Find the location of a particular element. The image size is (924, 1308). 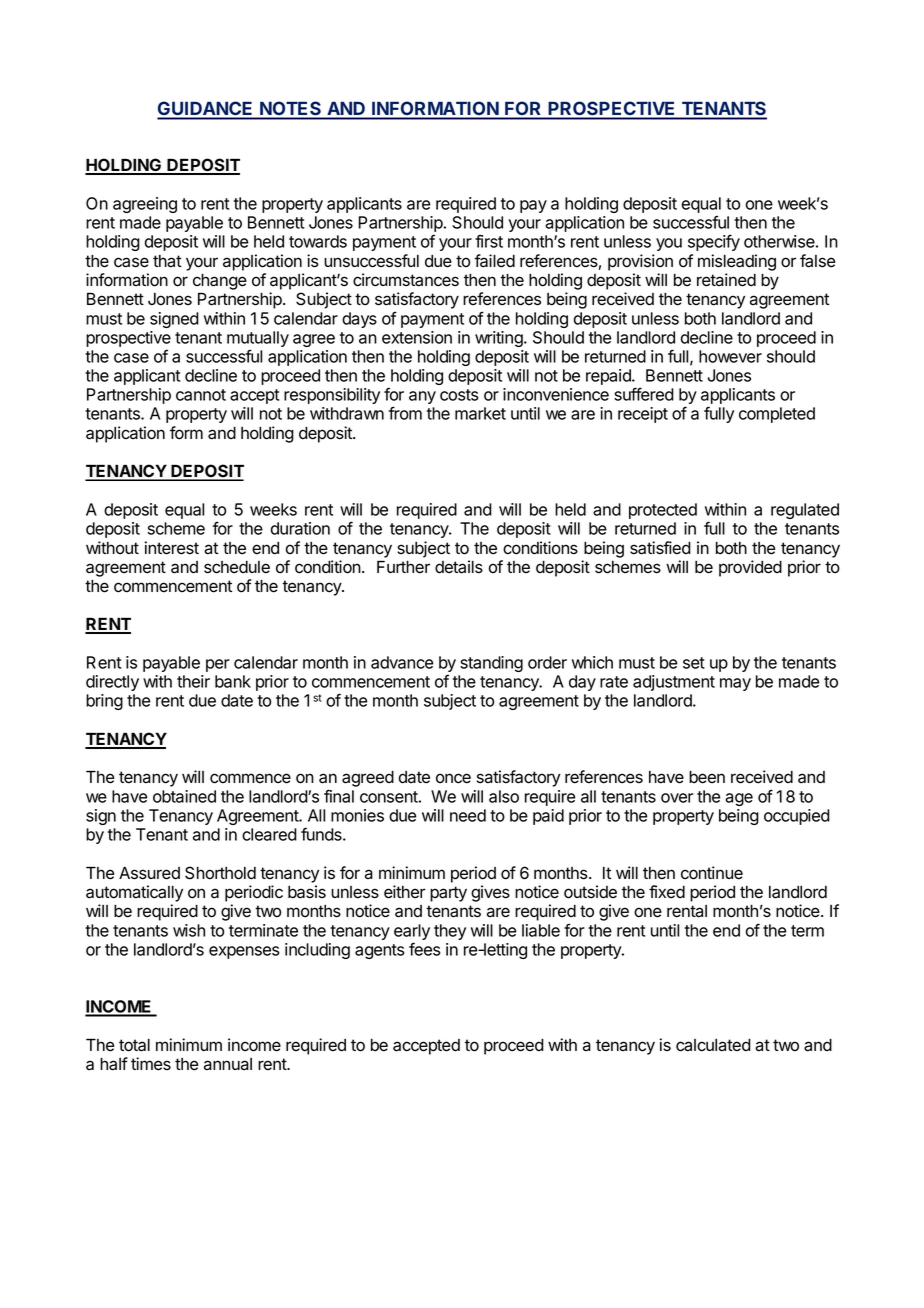

total is located at coordinates (134, 1045).
